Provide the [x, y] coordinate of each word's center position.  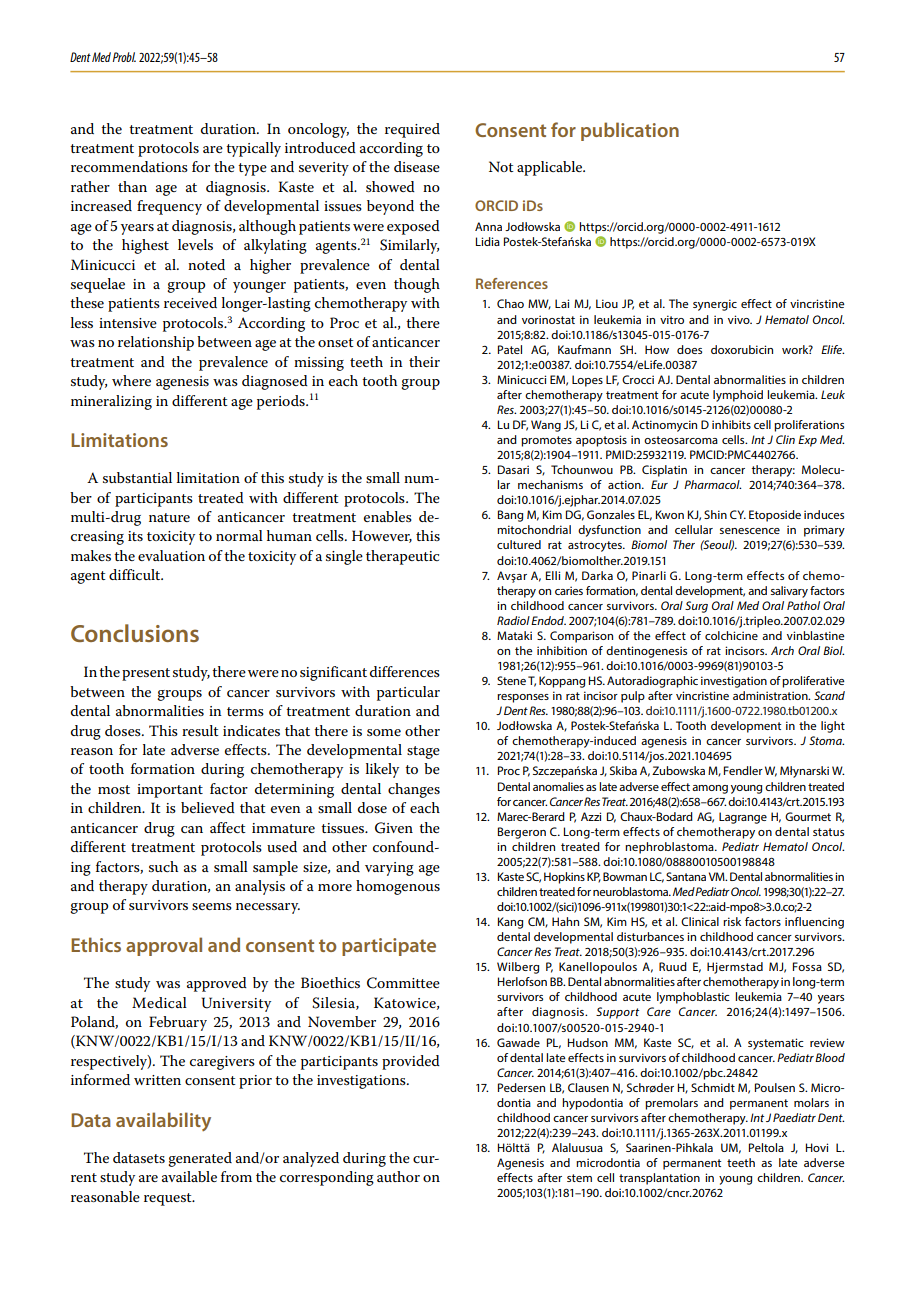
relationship [156, 343]
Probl [124, 57]
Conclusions [135, 633]
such [163, 866]
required [412, 130]
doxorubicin [742, 349]
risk [732, 921]
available [189, 1176]
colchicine [731, 635]
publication [630, 131]
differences [405, 671]
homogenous [398, 887]
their [424, 361]
